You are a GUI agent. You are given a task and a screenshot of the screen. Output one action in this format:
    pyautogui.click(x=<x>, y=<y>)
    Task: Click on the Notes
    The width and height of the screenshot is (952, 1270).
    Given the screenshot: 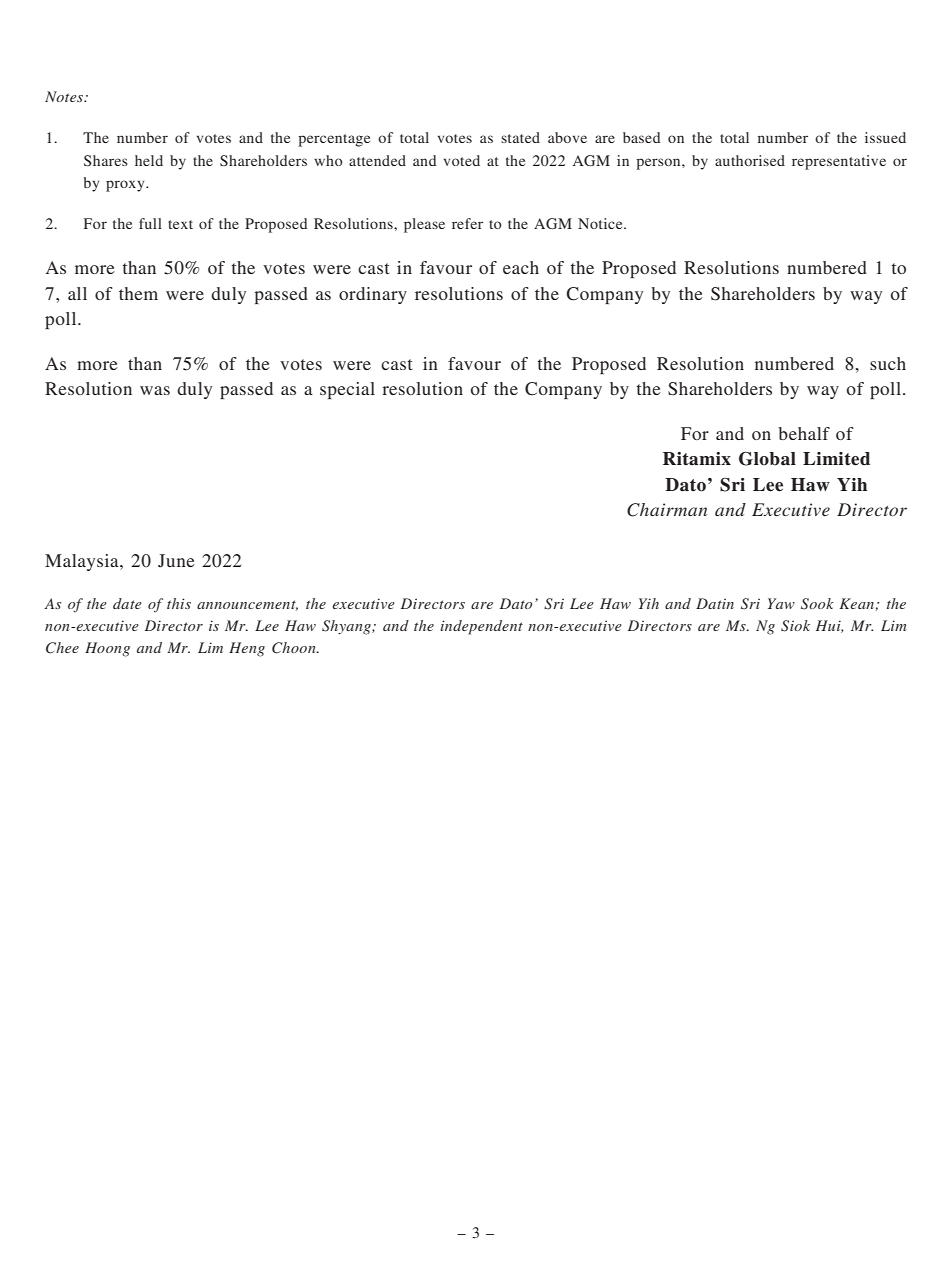 What is the action you would take?
    pyautogui.click(x=65, y=96)
